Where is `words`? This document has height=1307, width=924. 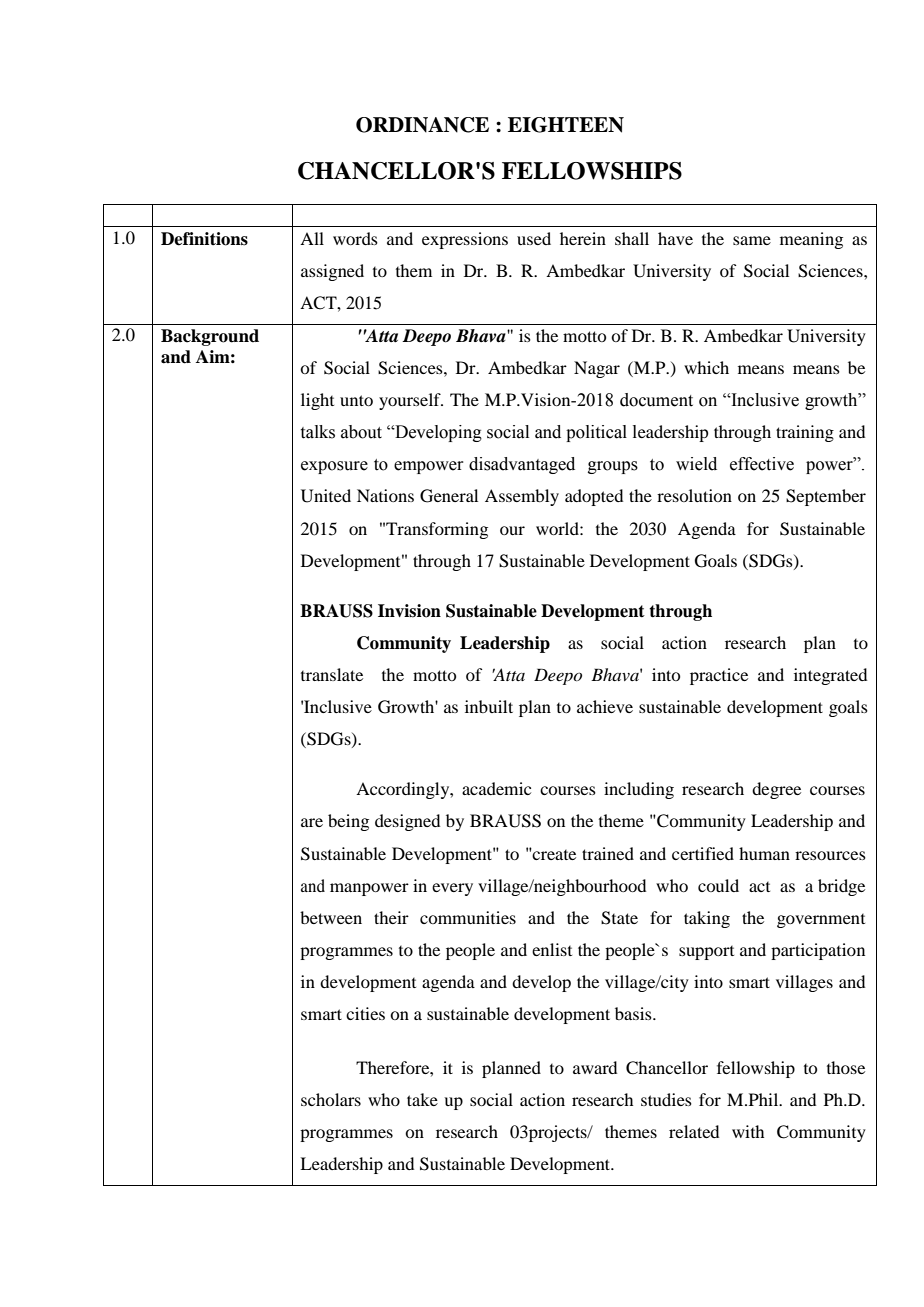 words is located at coordinates (355, 238).
